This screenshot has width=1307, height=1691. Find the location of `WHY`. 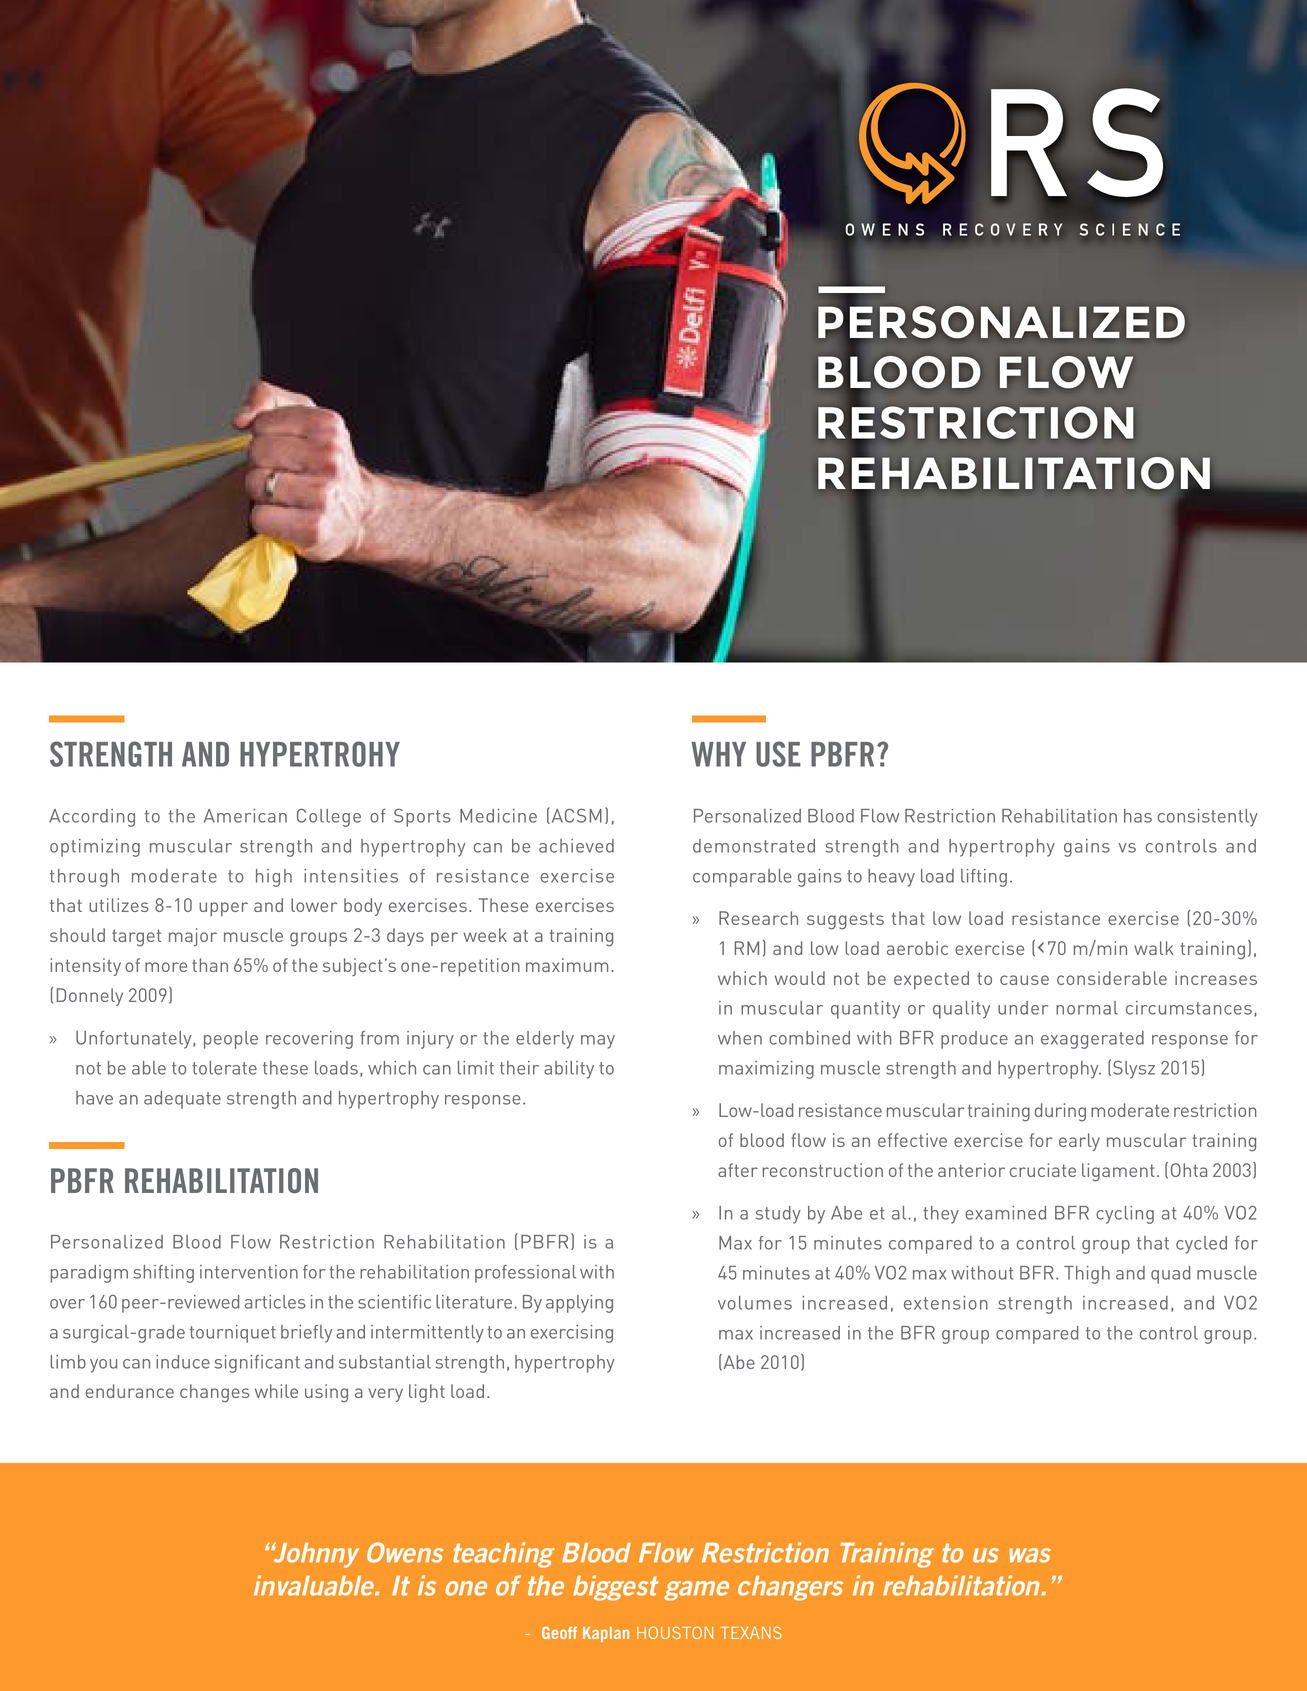

WHY is located at coordinates (718, 754).
